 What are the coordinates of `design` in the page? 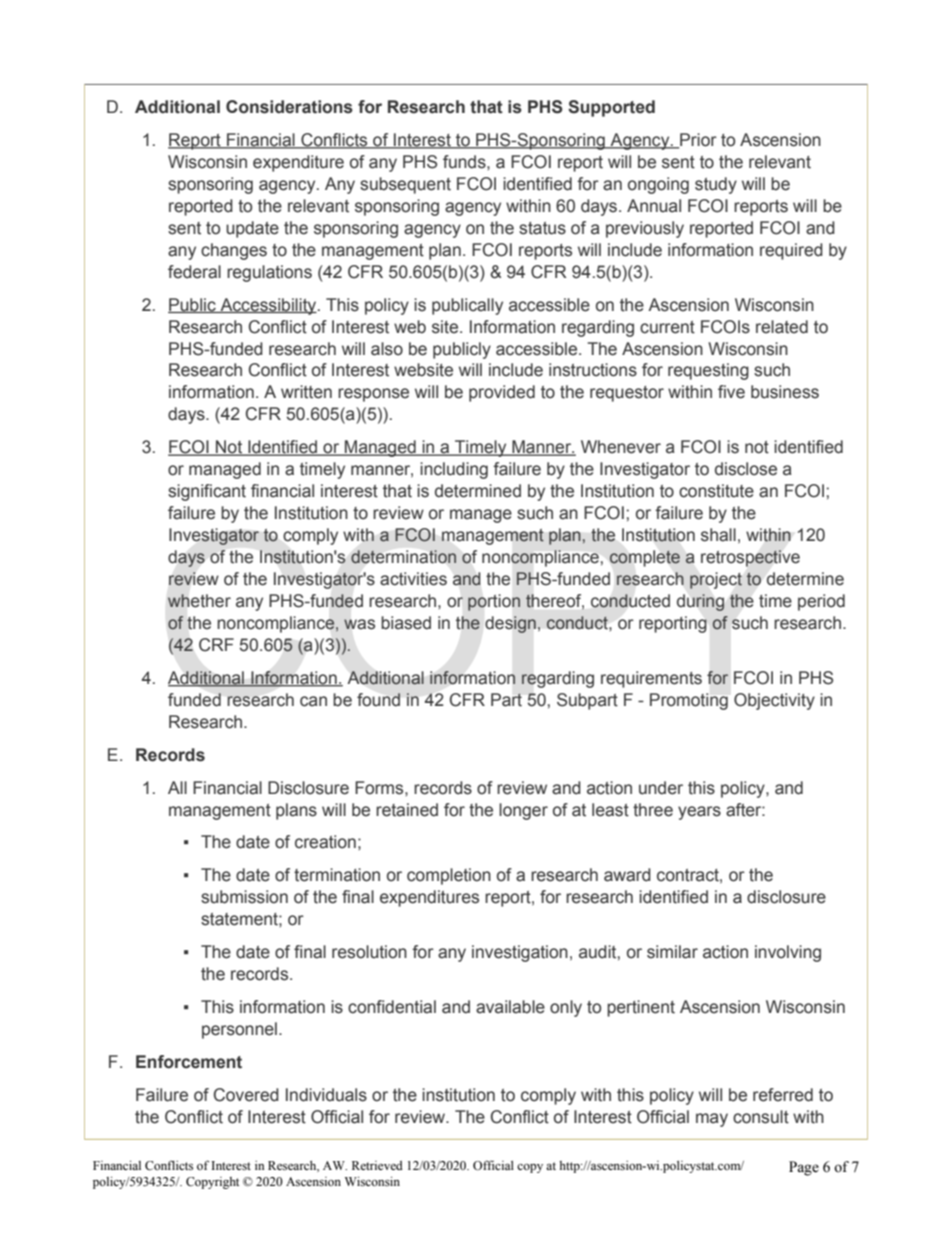 It's located at (510, 624).
